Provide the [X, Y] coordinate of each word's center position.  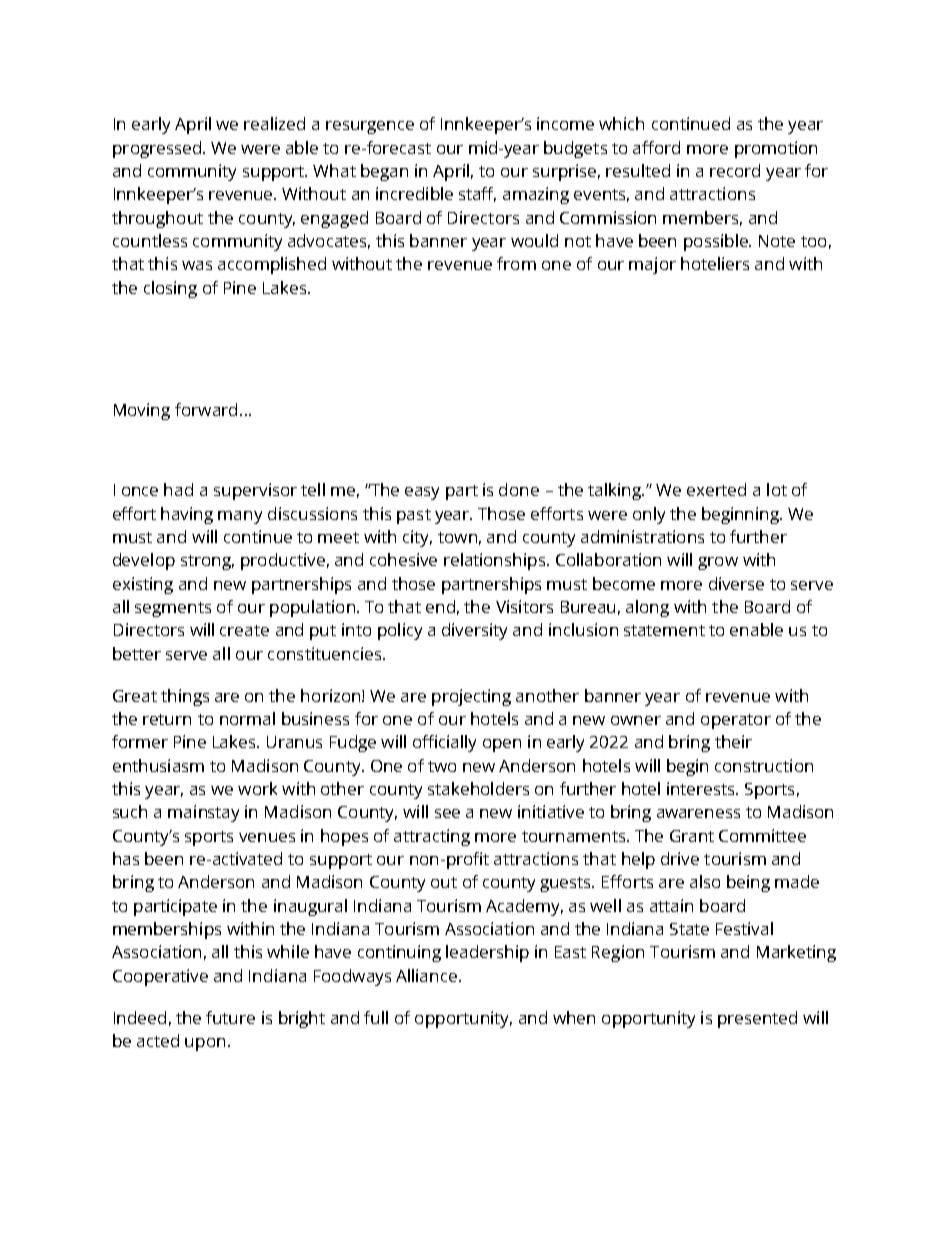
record [735, 170]
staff [477, 194]
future [230, 1017]
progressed [157, 149]
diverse [736, 583]
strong [207, 562]
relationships [496, 561]
